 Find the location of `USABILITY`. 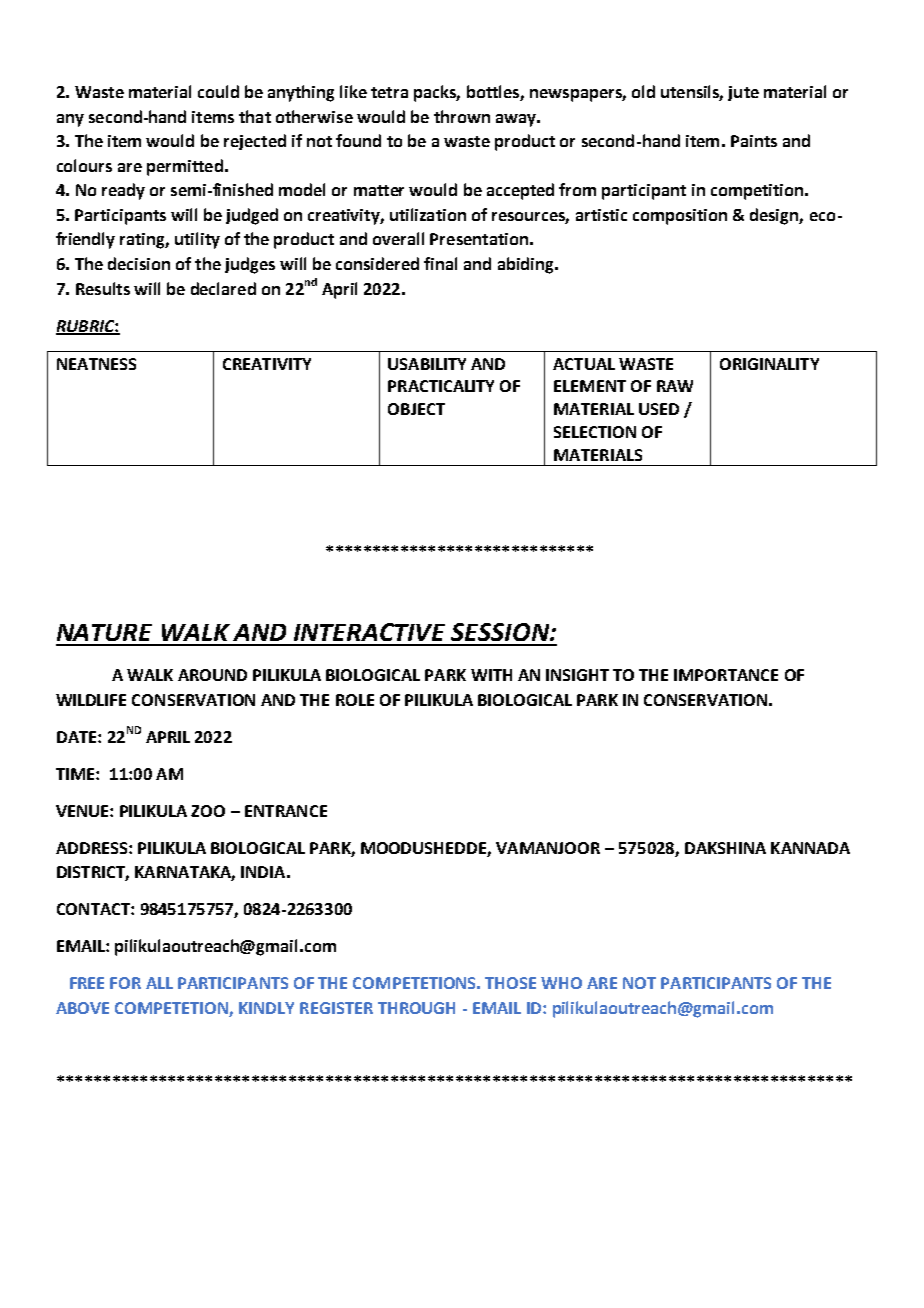

USABILITY is located at coordinates (427, 364).
